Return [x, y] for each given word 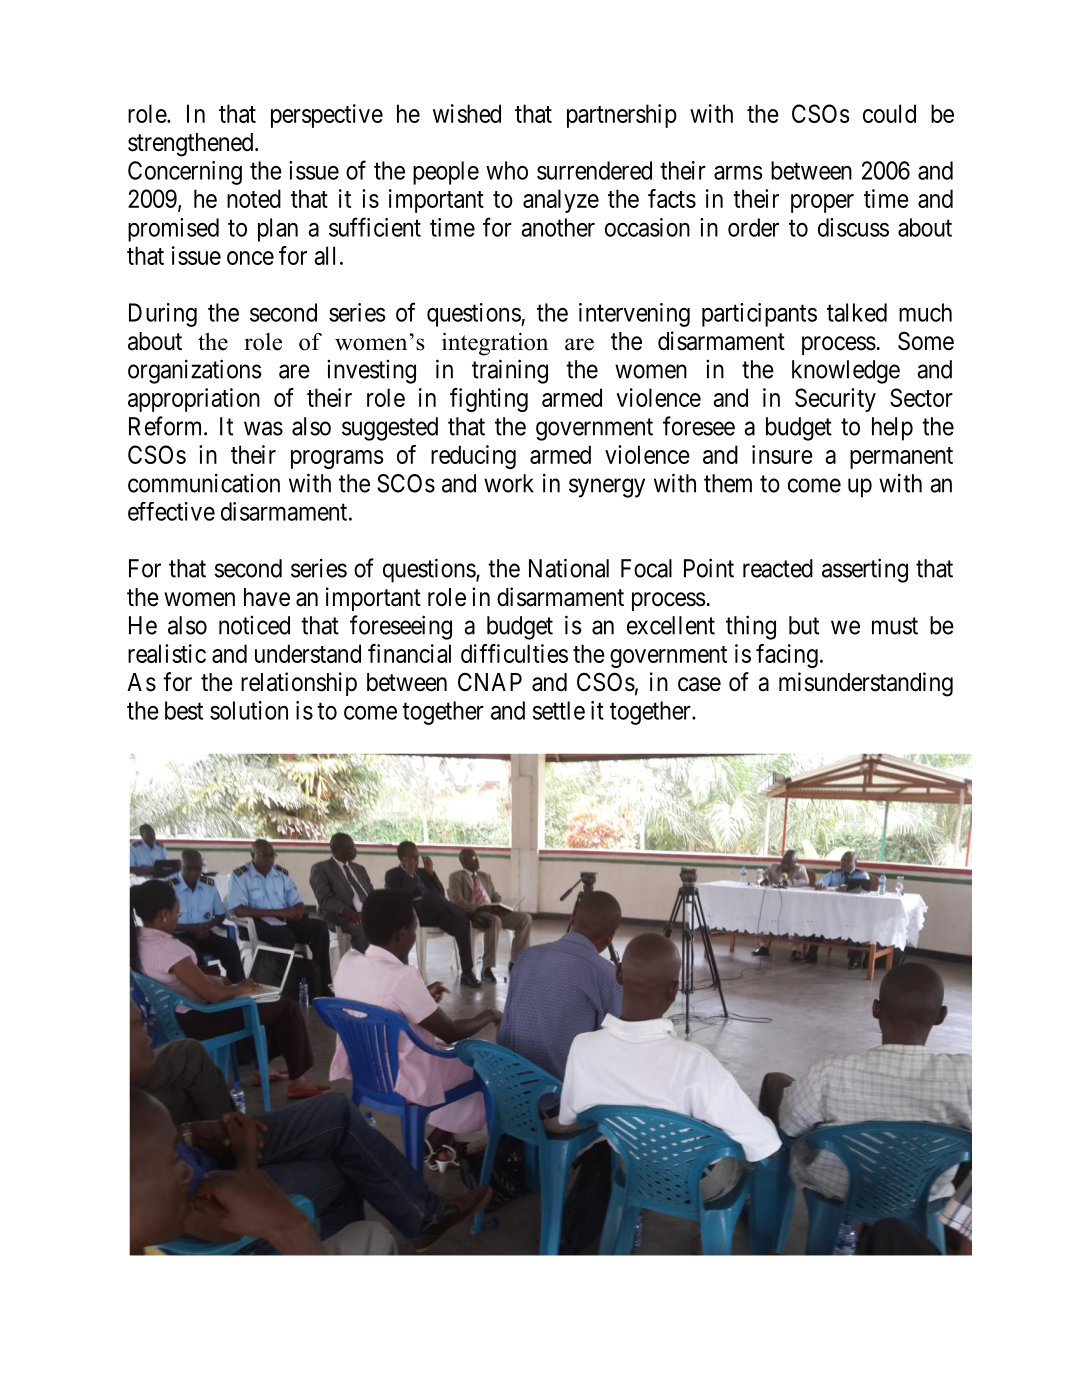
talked [857, 312]
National [569, 568]
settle [559, 710]
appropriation [194, 400]
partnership [622, 116]
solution [249, 710]
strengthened [192, 145]
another [558, 227]
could [889, 113]
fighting [489, 400]
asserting [865, 570]
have [267, 597]
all [325, 255]
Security [835, 400]
